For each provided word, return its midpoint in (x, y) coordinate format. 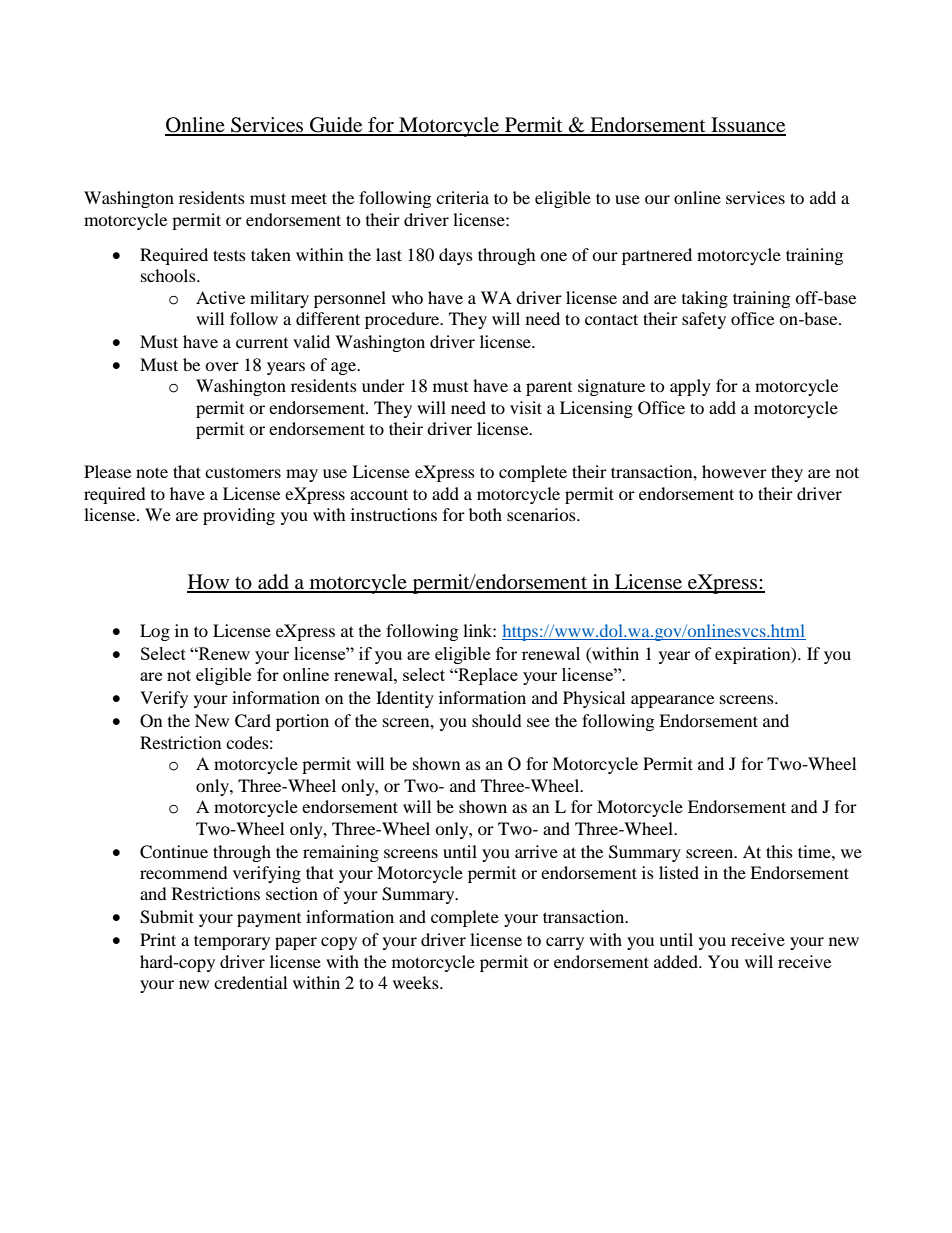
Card (253, 721)
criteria (462, 197)
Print (158, 939)
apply (690, 387)
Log (155, 632)
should (497, 720)
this (779, 851)
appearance (672, 701)
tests (229, 255)
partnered (657, 256)
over (222, 366)
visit (526, 407)
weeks (417, 982)
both (485, 514)
